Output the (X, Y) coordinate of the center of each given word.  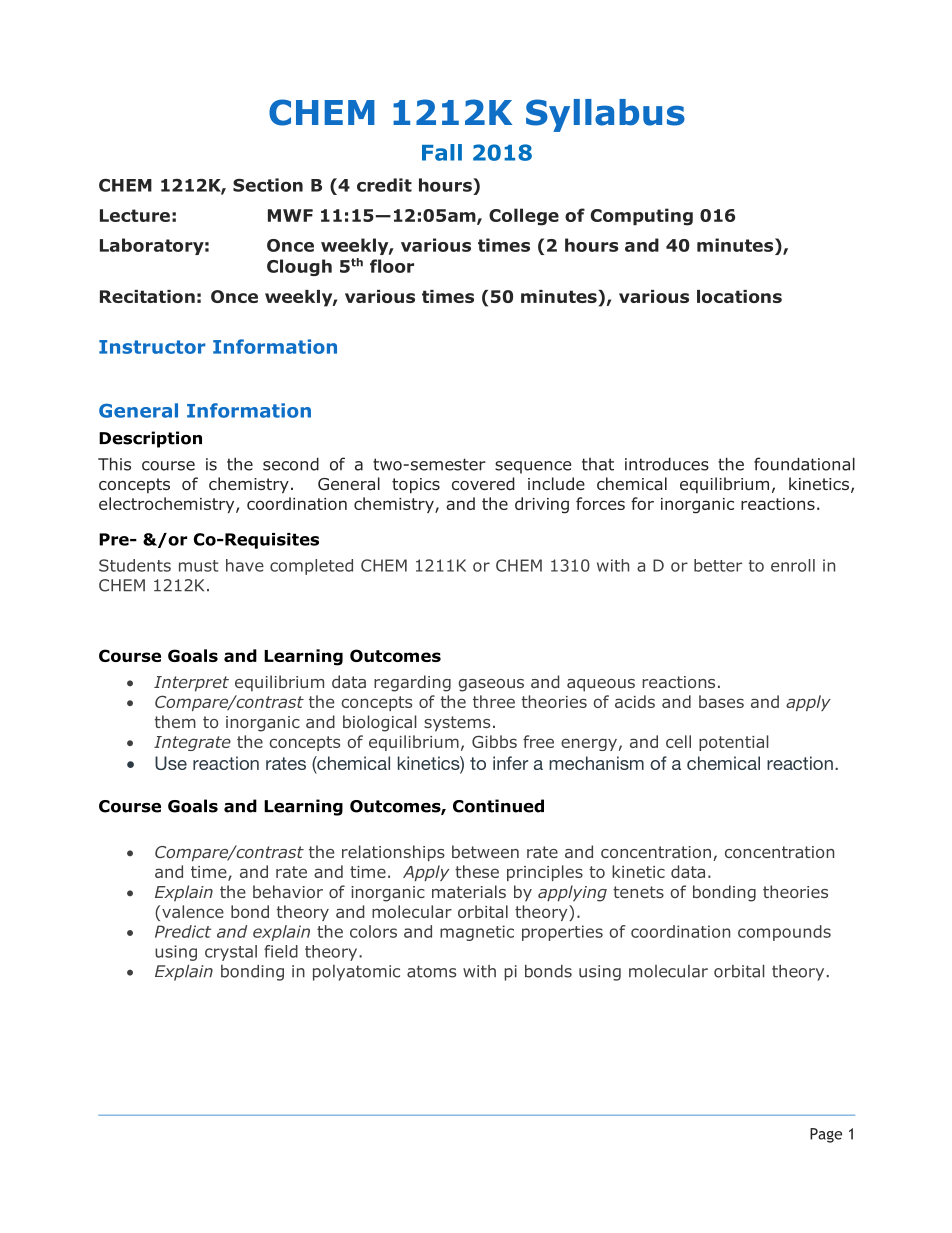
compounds (784, 933)
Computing (641, 217)
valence (193, 911)
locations (739, 296)
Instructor (152, 347)
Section (268, 185)
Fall (442, 152)
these (477, 871)
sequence (533, 467)
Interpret (191, 684)
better (718, 565)
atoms (431, 971)
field (281, 951)
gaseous (491, 685)
